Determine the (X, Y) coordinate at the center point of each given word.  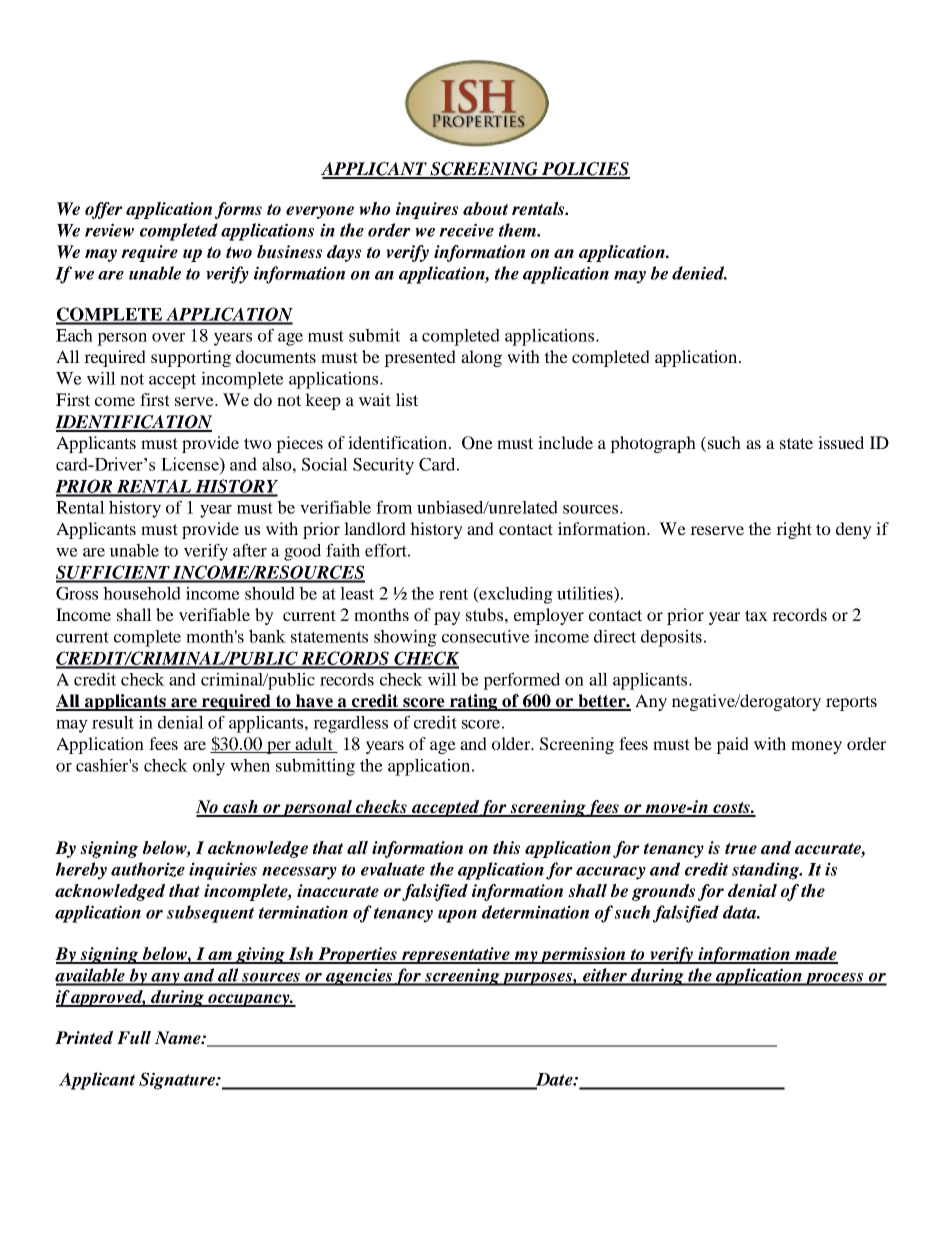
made (815, 955)
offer (104, 210)
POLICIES (585, 170)
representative (456, 955)
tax (756, 615)
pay (447, 618)
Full (134, 1037)
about (485, 209)
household (142, 593)
